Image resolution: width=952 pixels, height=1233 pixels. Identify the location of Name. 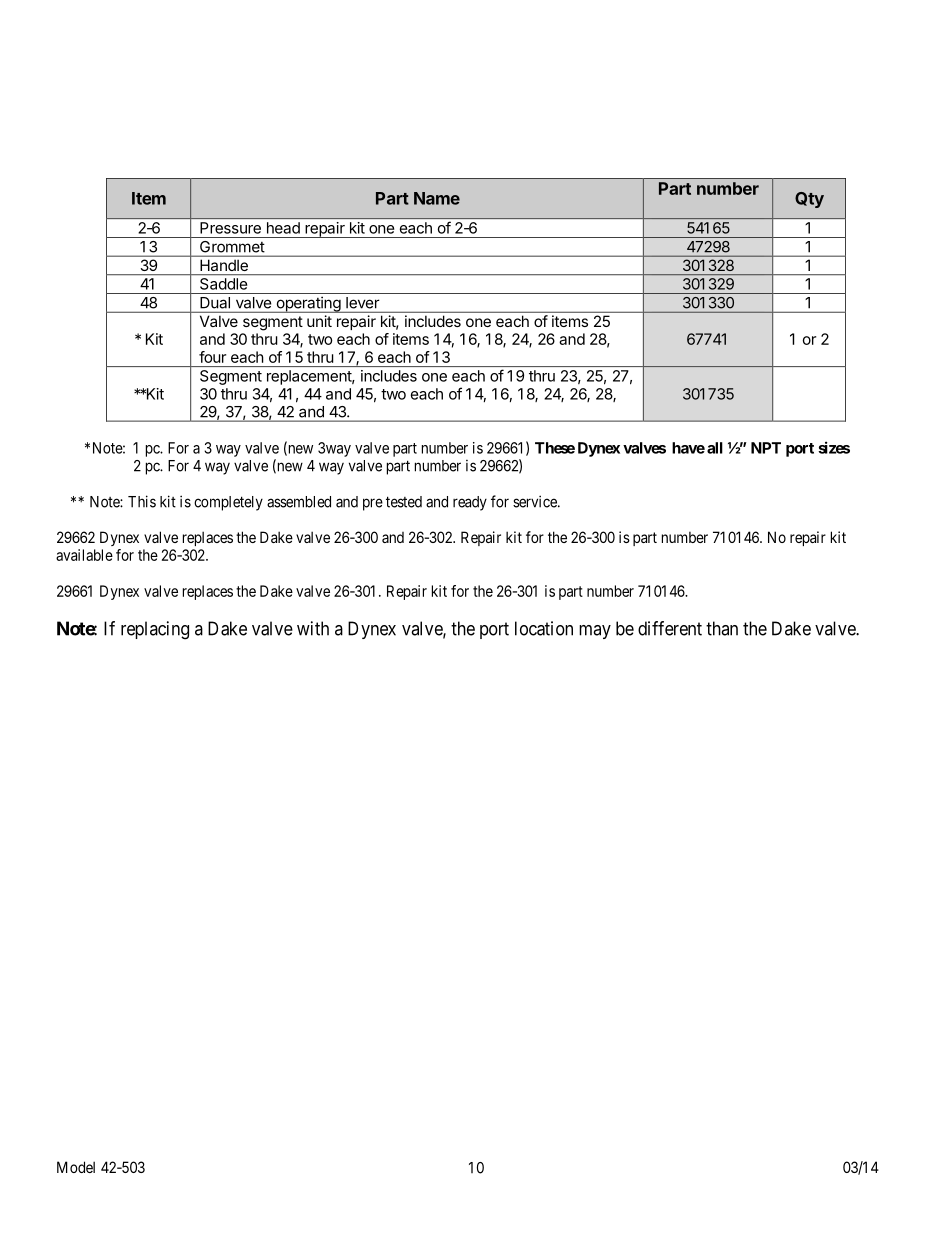
(437, 198).
